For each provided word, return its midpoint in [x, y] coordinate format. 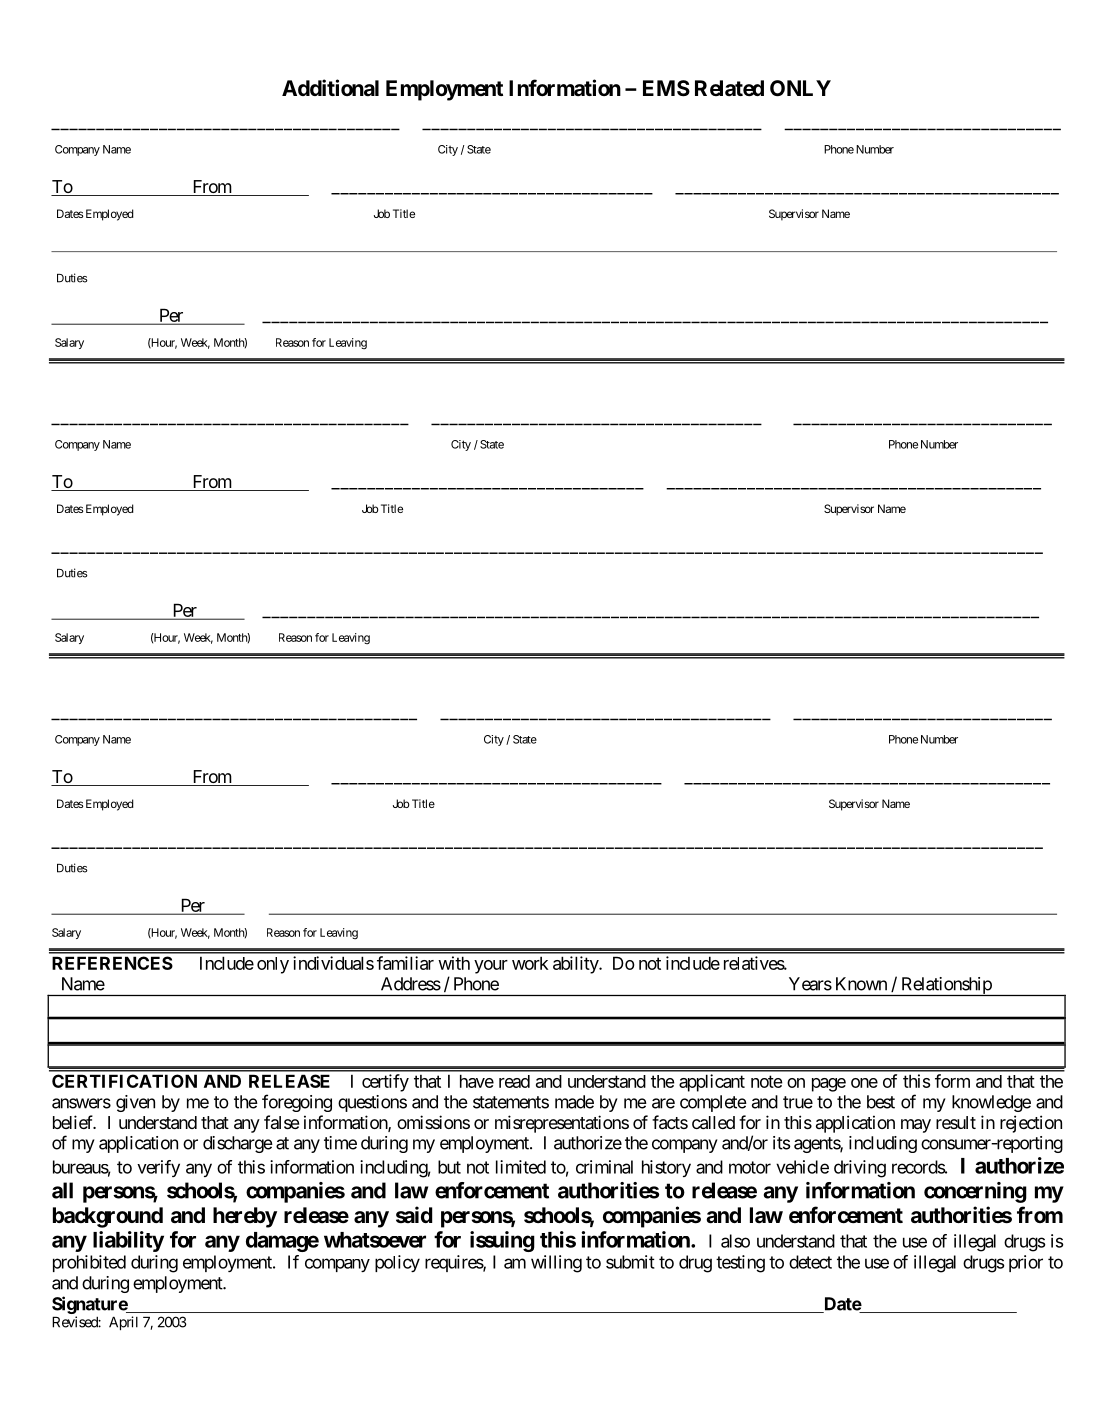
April [123, 1323]
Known [861, 984]
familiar [405, 963]
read [514, 1081]
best [881, 1102]
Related [729, 88]
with [454, 963]
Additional [330, 87]
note [767, 1081]
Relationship [946, 986]
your [491, 967]
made [574, 1102]
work [530, 963]
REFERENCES [112, 963]
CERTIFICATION [124, 1081]
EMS [666, 88]
